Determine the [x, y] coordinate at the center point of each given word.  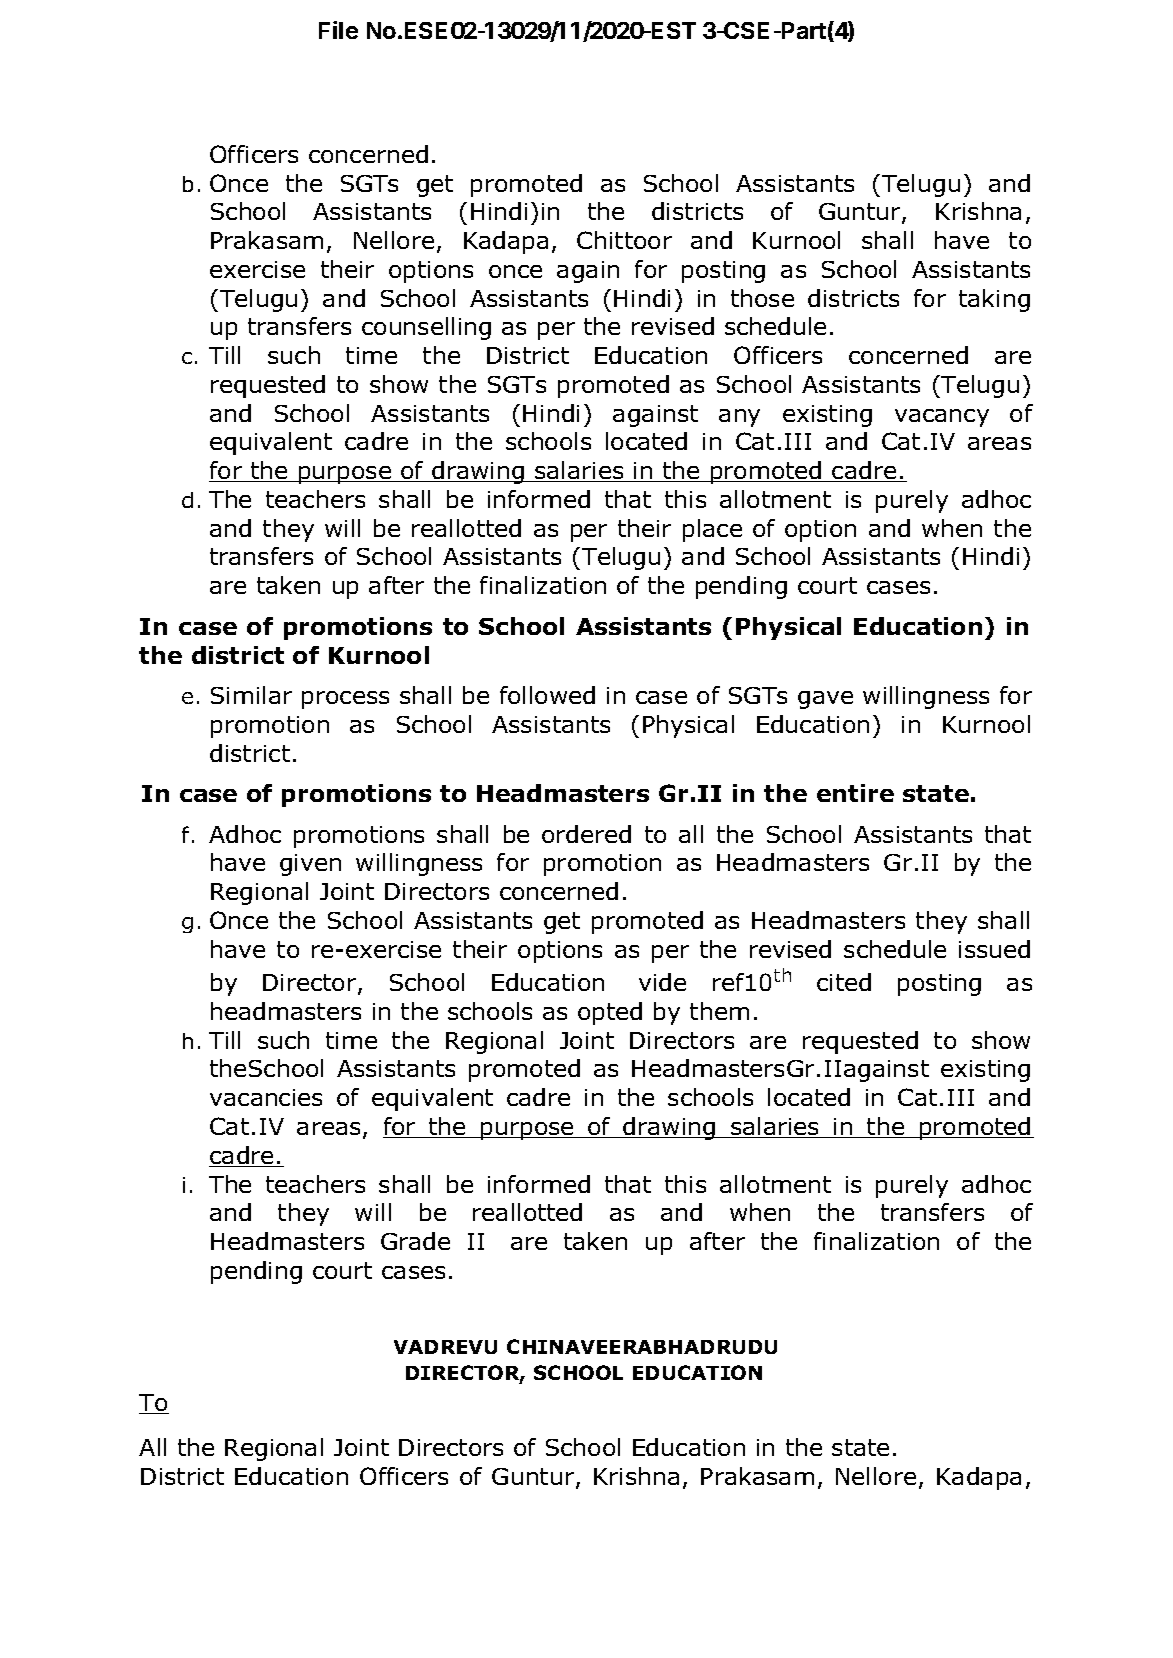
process [345, 700]
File [338, 30]
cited [844, 982]
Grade [415, 1241]
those [762, 298]
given [310, 865]
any [739, 418]
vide [662, 982]
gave [825, 700]
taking [994, 300]
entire [855, 793]
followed [547, 695]
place [712, 530]
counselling [426, 328]
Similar [251, 695]
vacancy [942, 418]
